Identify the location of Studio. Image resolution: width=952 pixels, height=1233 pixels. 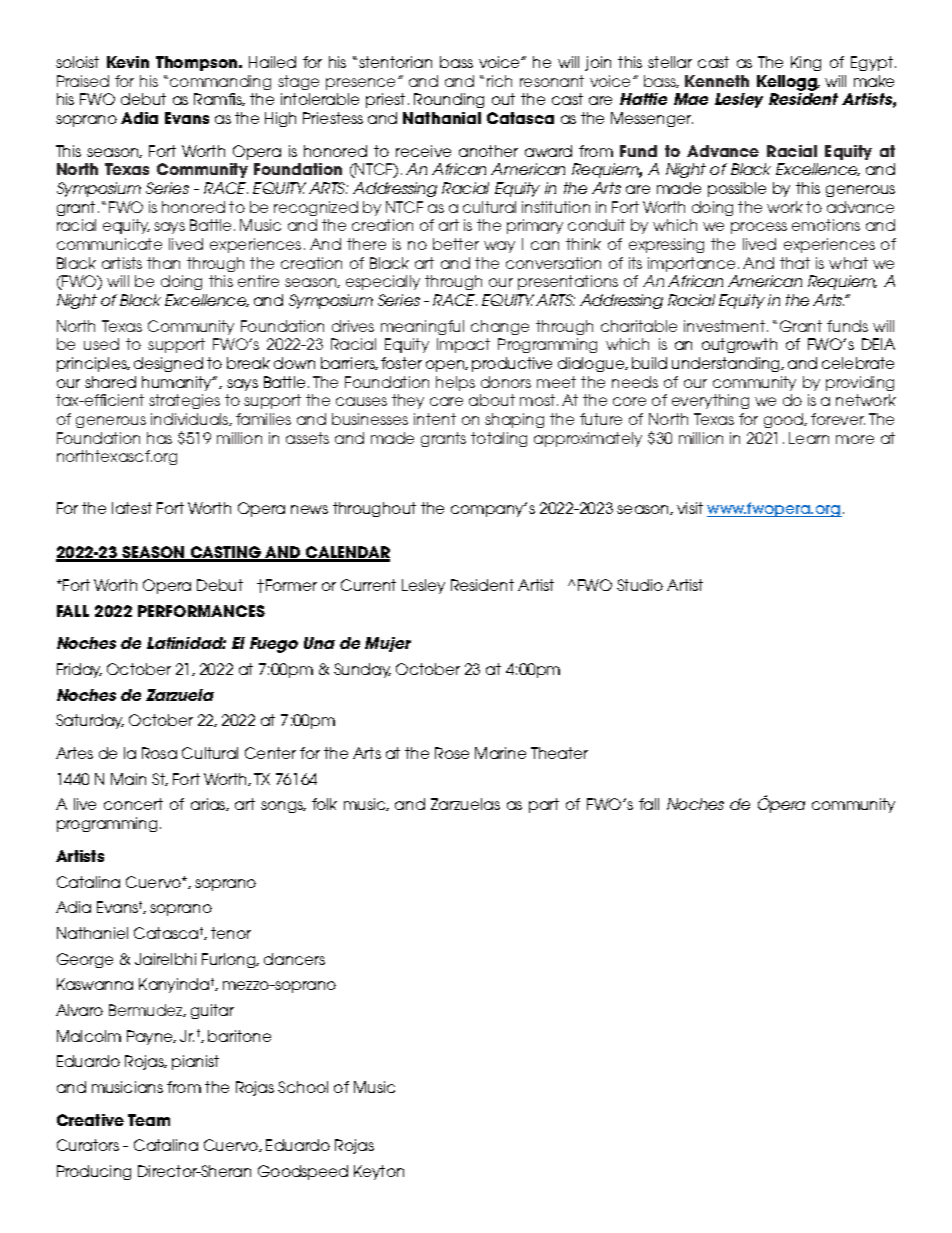
(640, 585).
